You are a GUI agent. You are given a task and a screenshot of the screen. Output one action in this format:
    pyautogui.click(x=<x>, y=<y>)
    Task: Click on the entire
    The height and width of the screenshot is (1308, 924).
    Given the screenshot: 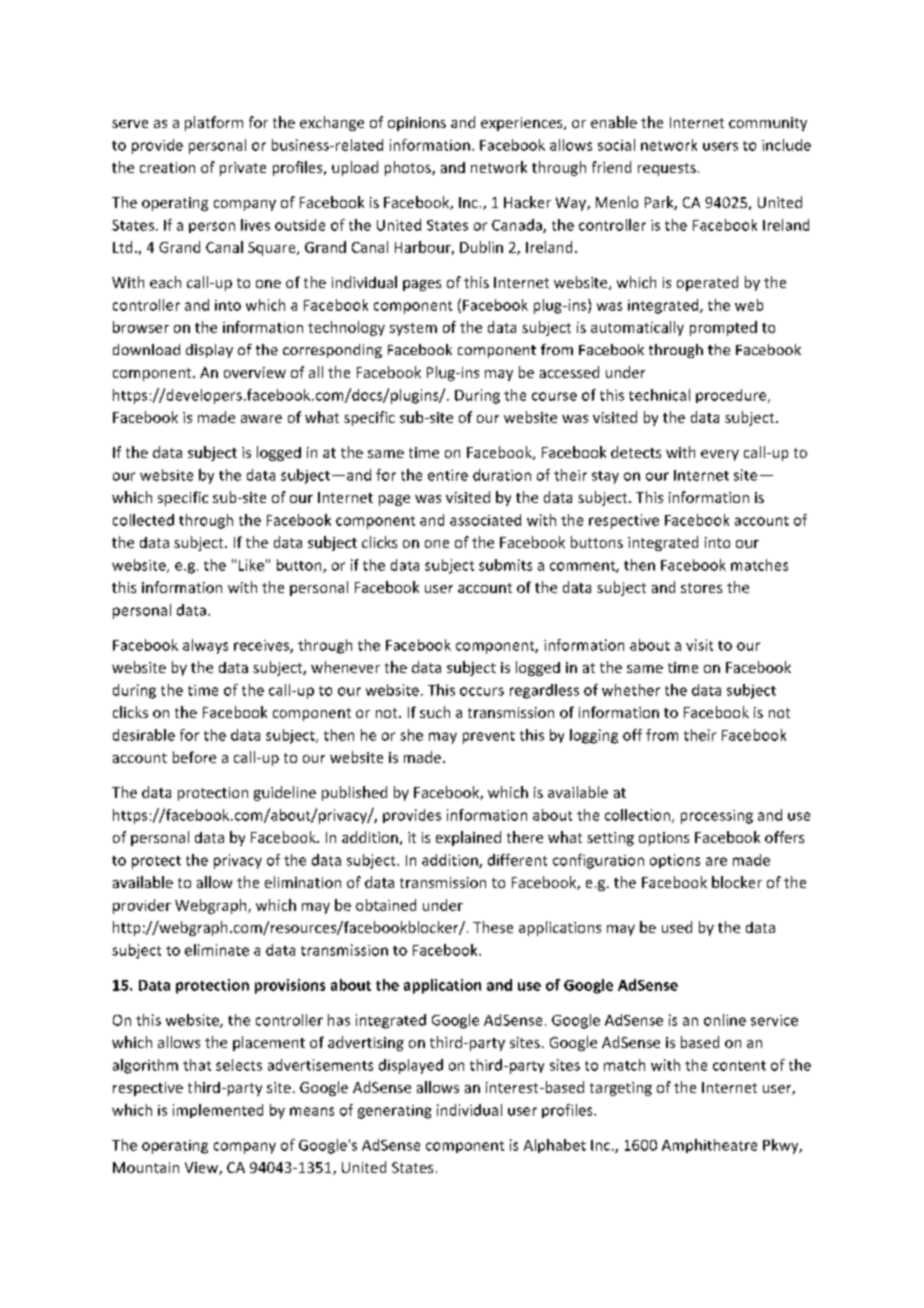 What is the action you would take?
    pyautogui.click(x=448, y=475)
